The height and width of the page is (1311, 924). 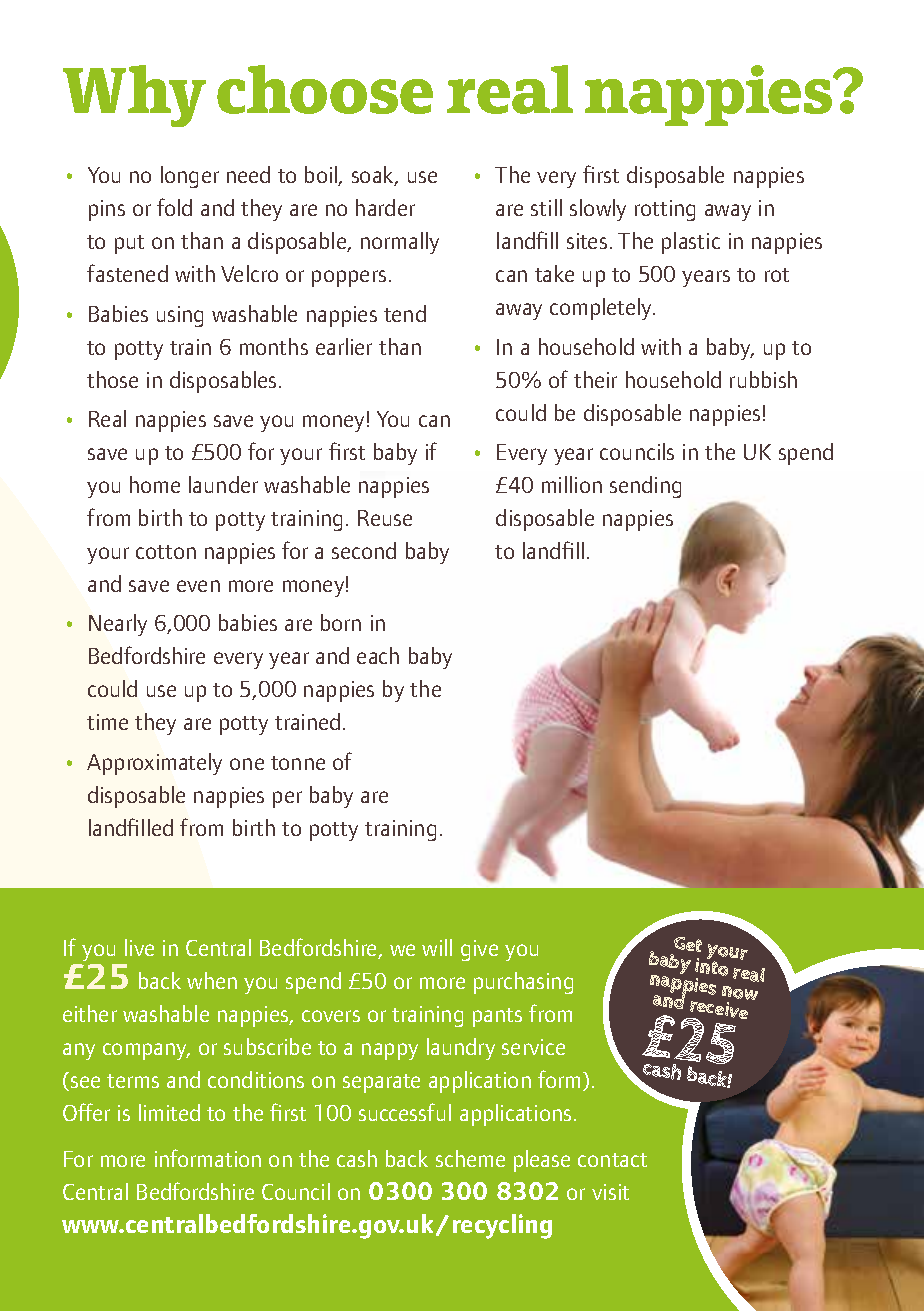 What do you see at coordinates (378, 655) in the page?
I see `each` at bounding box center [378, 655].
